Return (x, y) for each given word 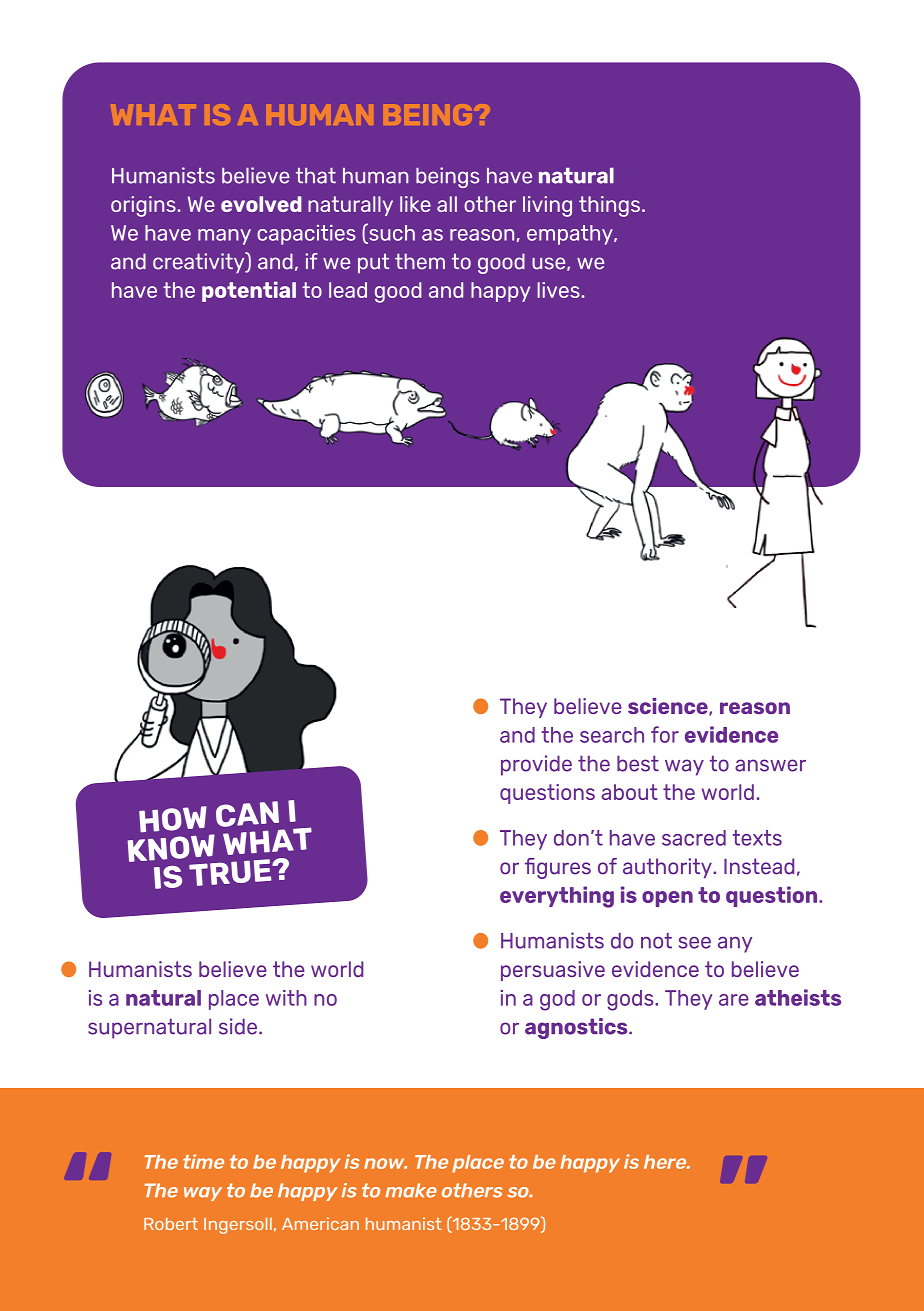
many (224, 237)
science (669, 707)
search (612, 735)
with (286, 998)
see (695, 943)
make (411, 1190)
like (415, 204)
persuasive (553, 971)
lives (558, 290)
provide (536, 765)
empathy (571, 235)
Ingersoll (238, 1225)
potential (249, 291)
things (609, 206)
